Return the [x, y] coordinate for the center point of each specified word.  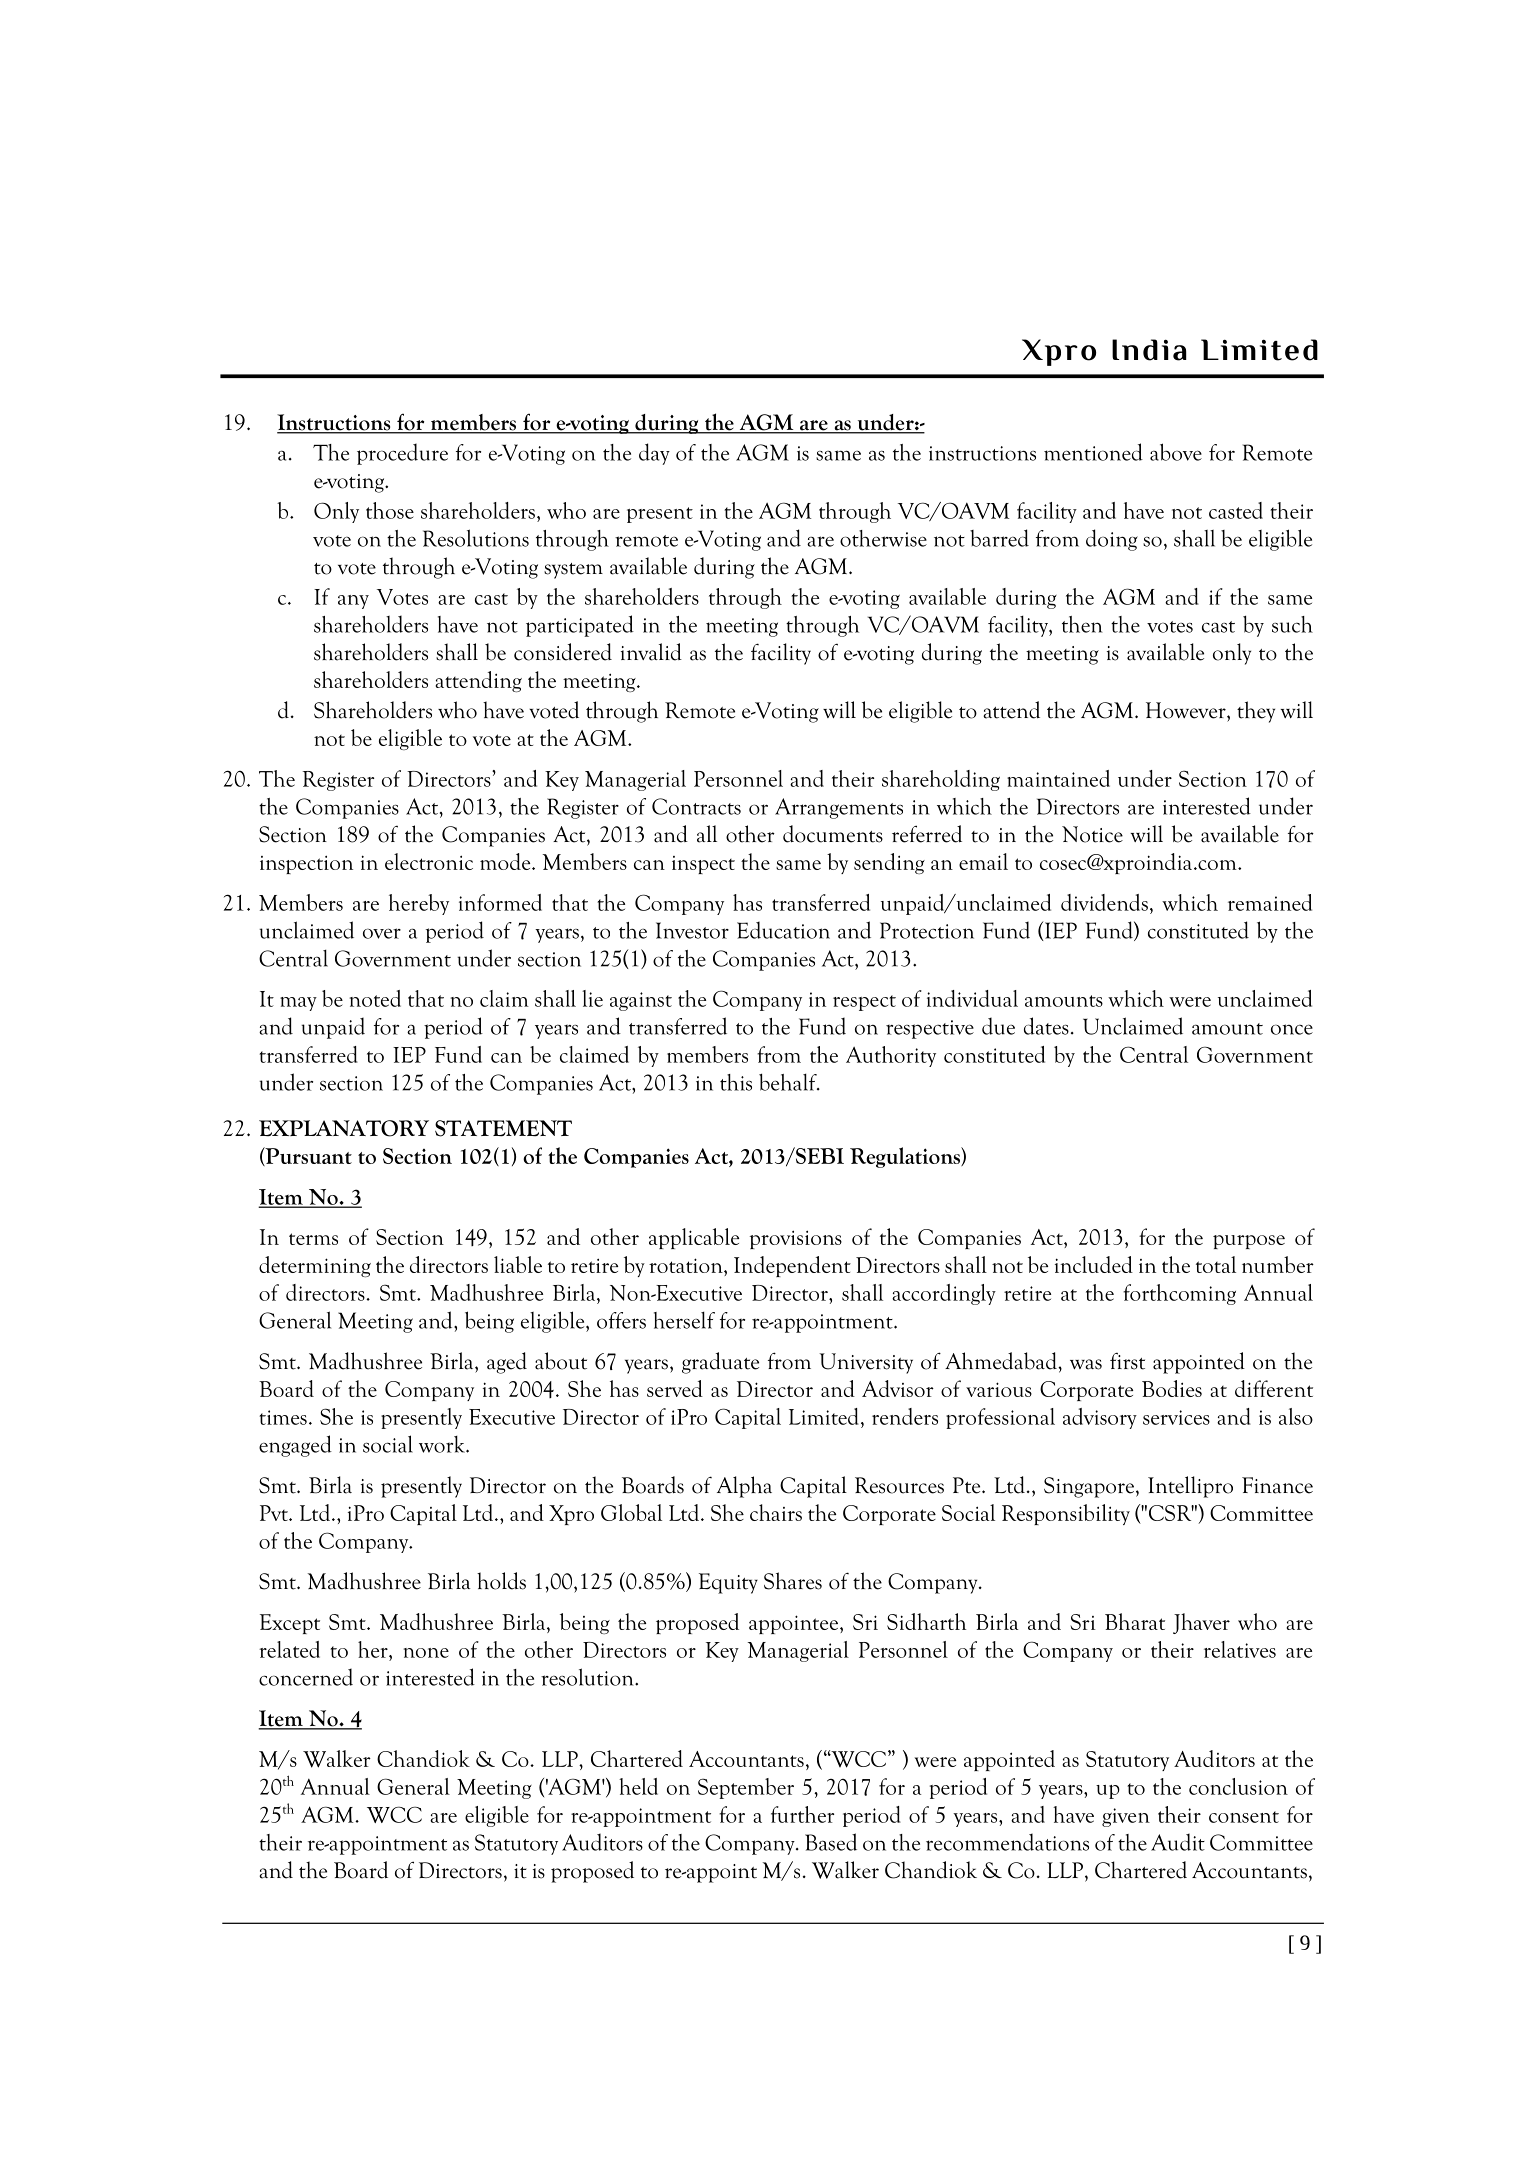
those [390, 510]
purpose [1249, 1242]
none [426, 1653]
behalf [789, 1082]
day [654, 454]
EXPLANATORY [344, 1128]
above [1176, 452]
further [802, 1814]
